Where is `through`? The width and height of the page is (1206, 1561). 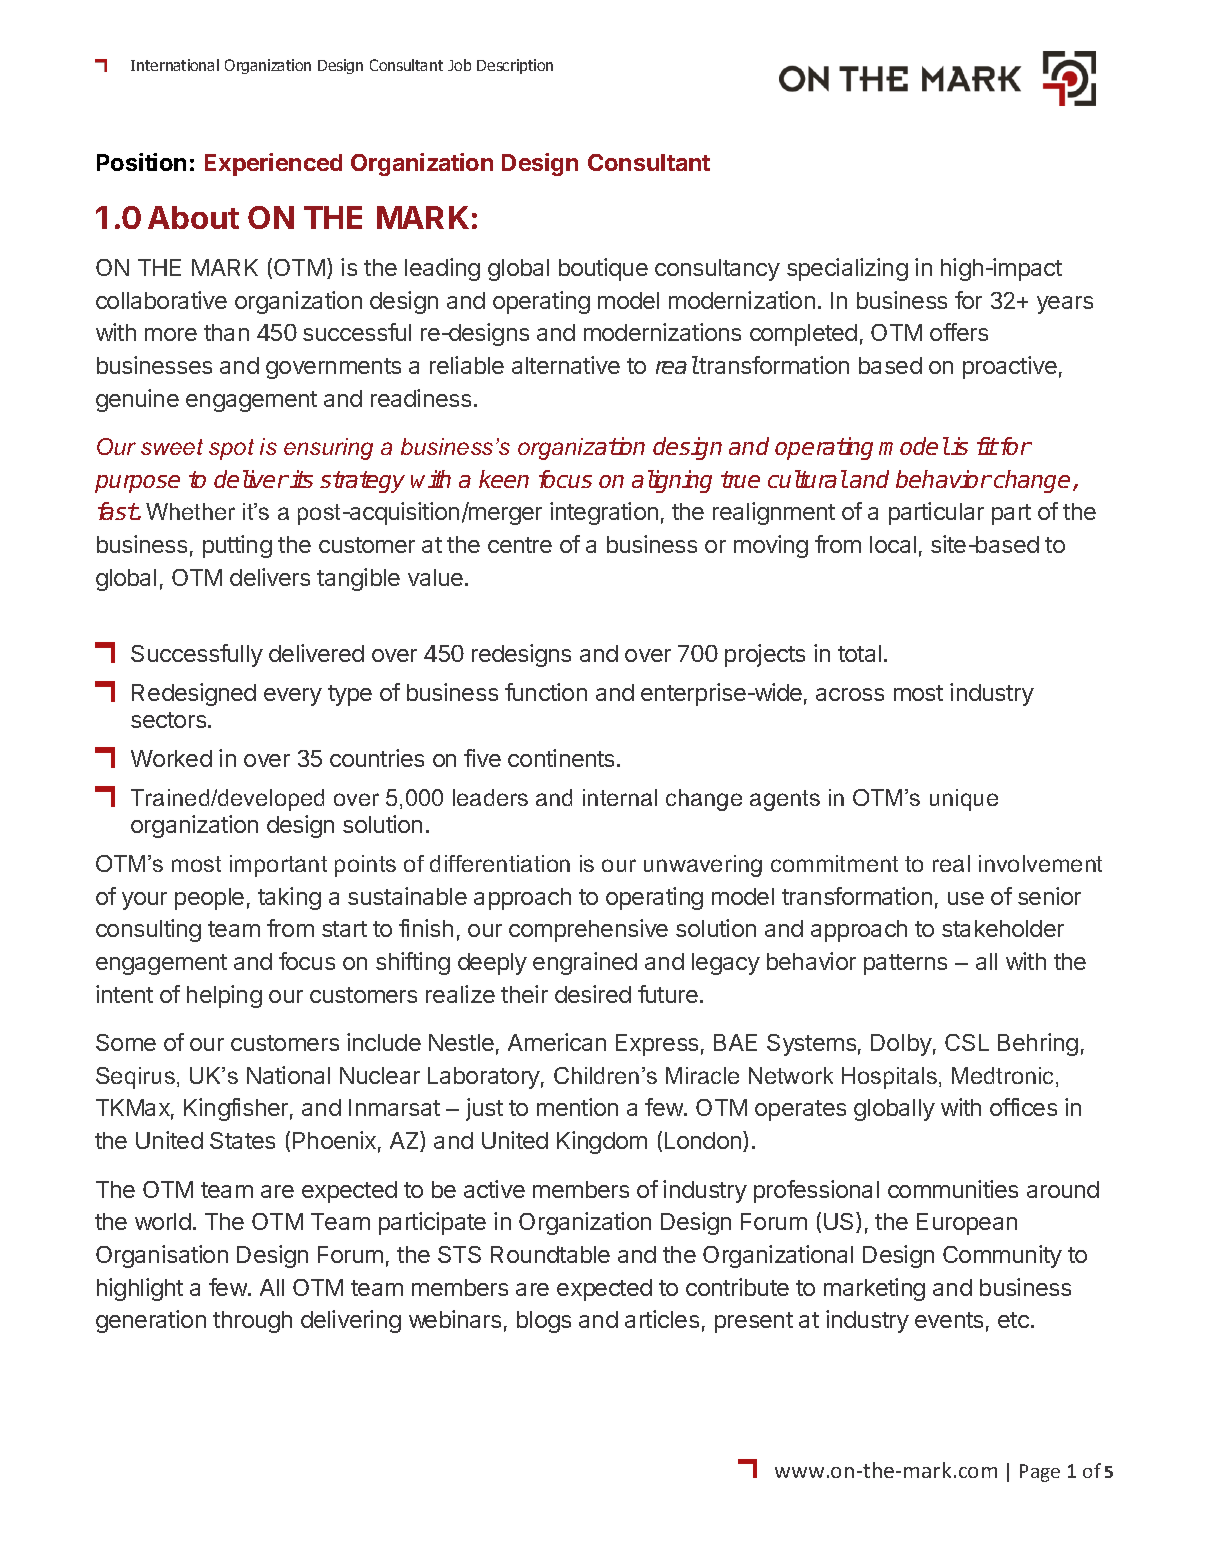
through is located at coordinates (252, 1322).
